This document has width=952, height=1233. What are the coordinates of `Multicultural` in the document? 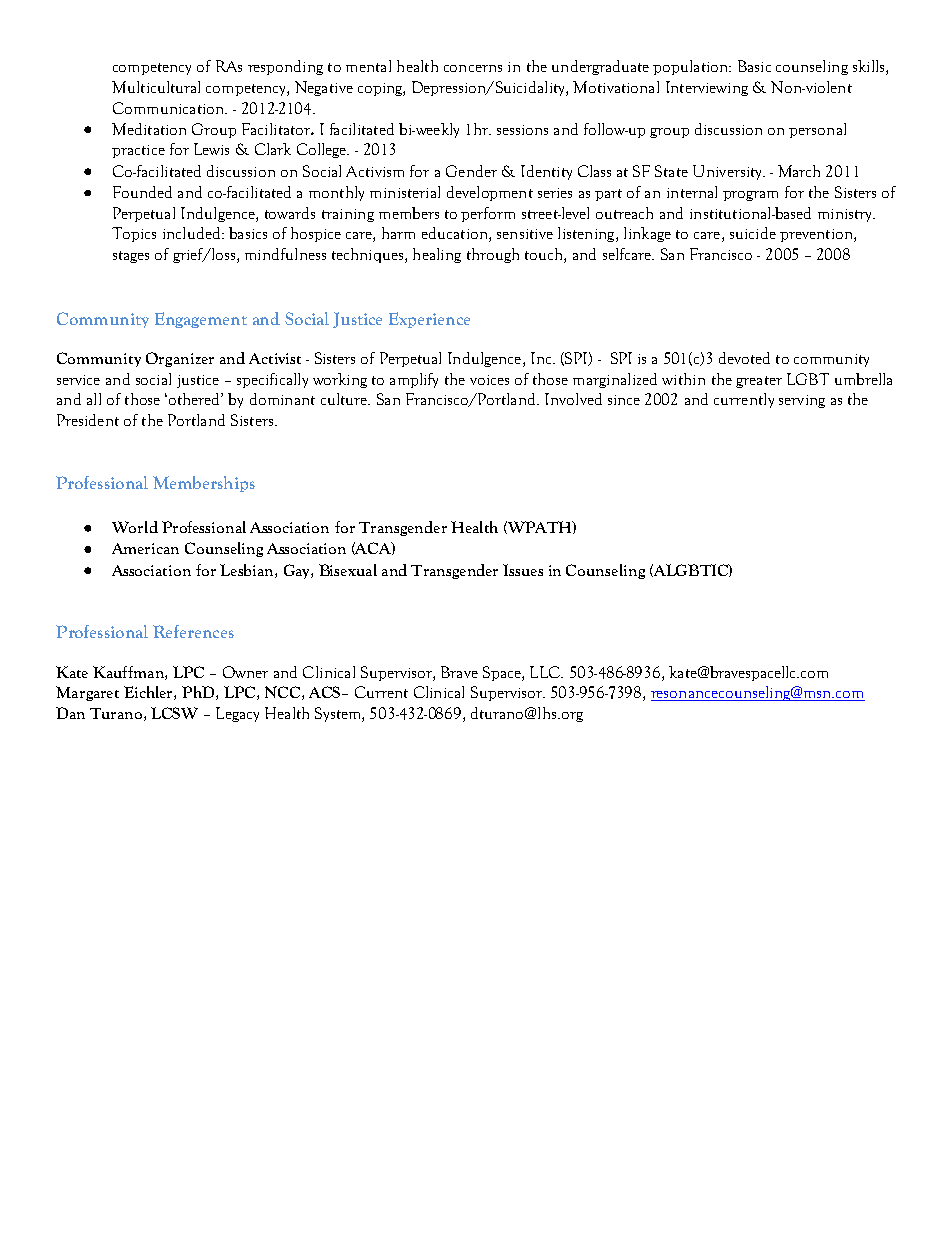 It's located at (156, 87).
